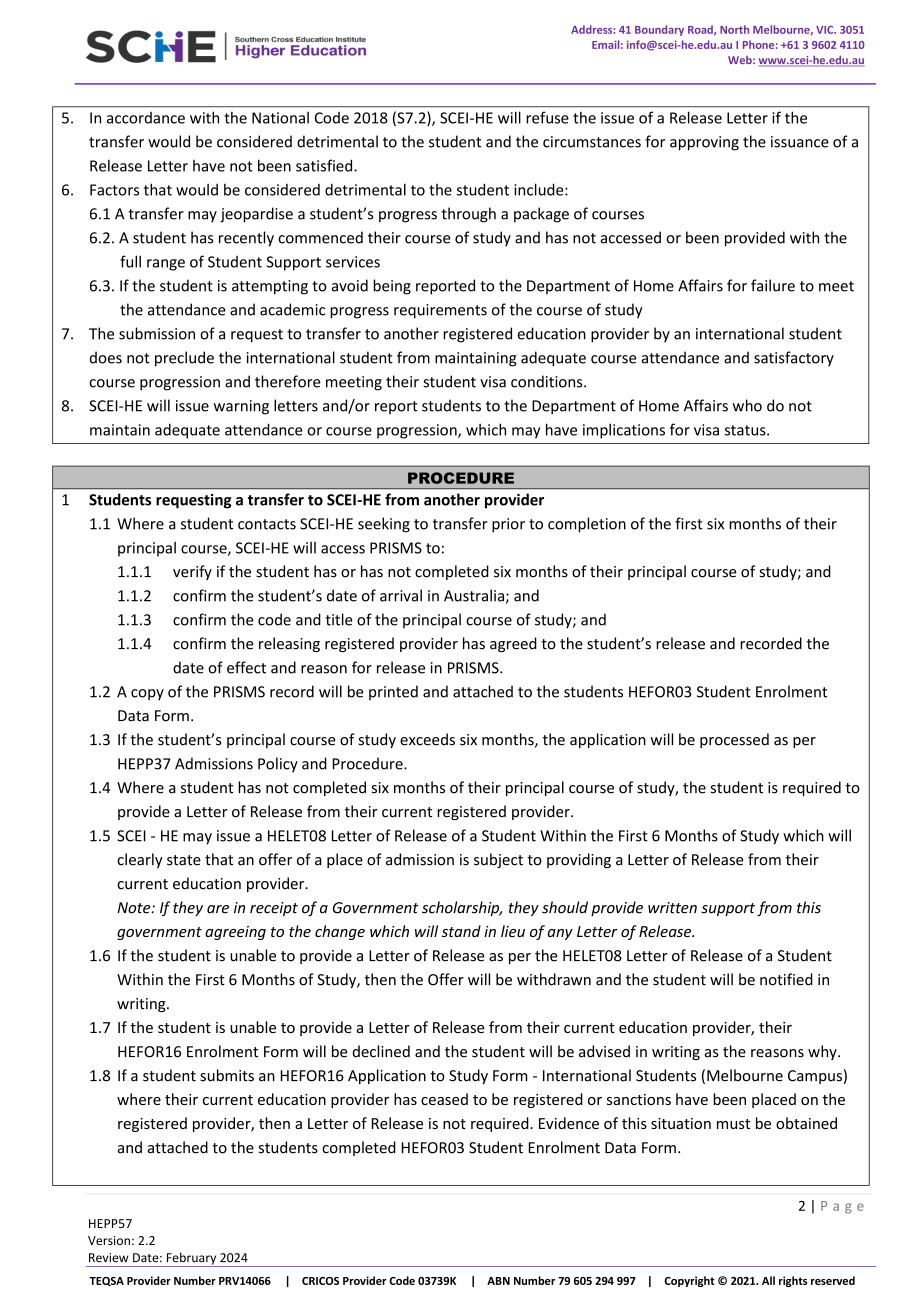 This screenshot has height=1308, width=924. What do you see at coordinates (184, 359) in the screenshot?
I see `preclude` at bounding box center [184, 359].
